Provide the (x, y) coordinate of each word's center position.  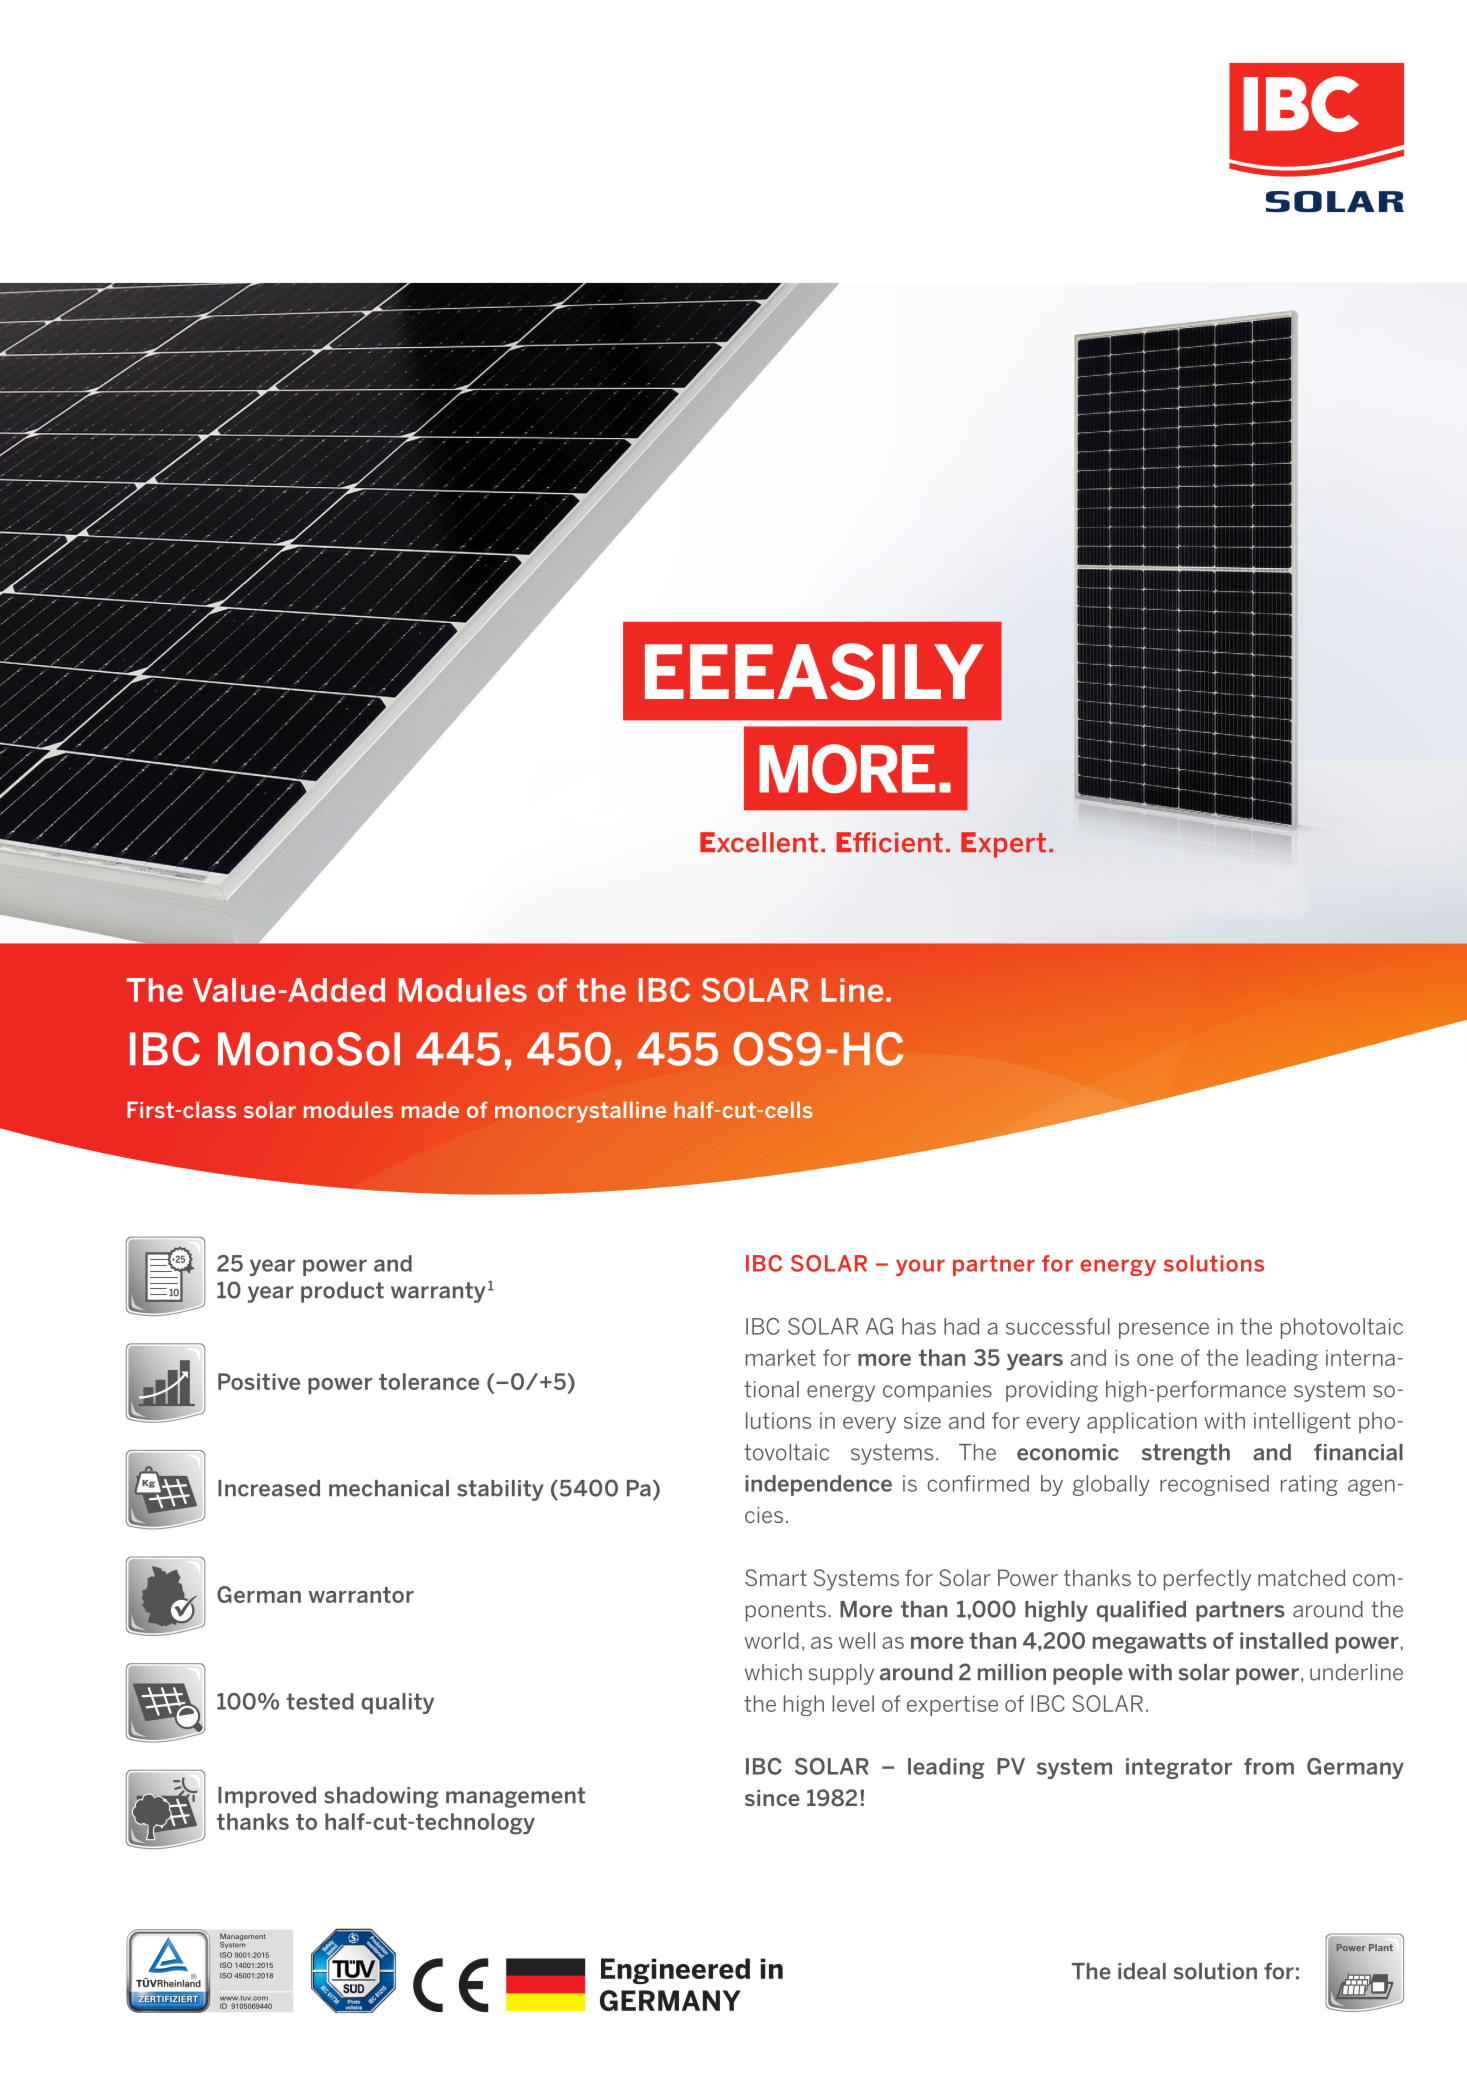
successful (1058, 1326)
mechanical (389, 1488)
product (342, 1292)
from (1269, 1766)
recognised (1214, 1485)
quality (397, 1703)
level (853, 1703)
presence (1164, 1330)
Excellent (759, 842)
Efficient (890, 842)
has (919, 1326)
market (781, 1357)
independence (818, 1485)
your (920, 1267)
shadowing (381, 1797)
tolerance (429, 1381)
